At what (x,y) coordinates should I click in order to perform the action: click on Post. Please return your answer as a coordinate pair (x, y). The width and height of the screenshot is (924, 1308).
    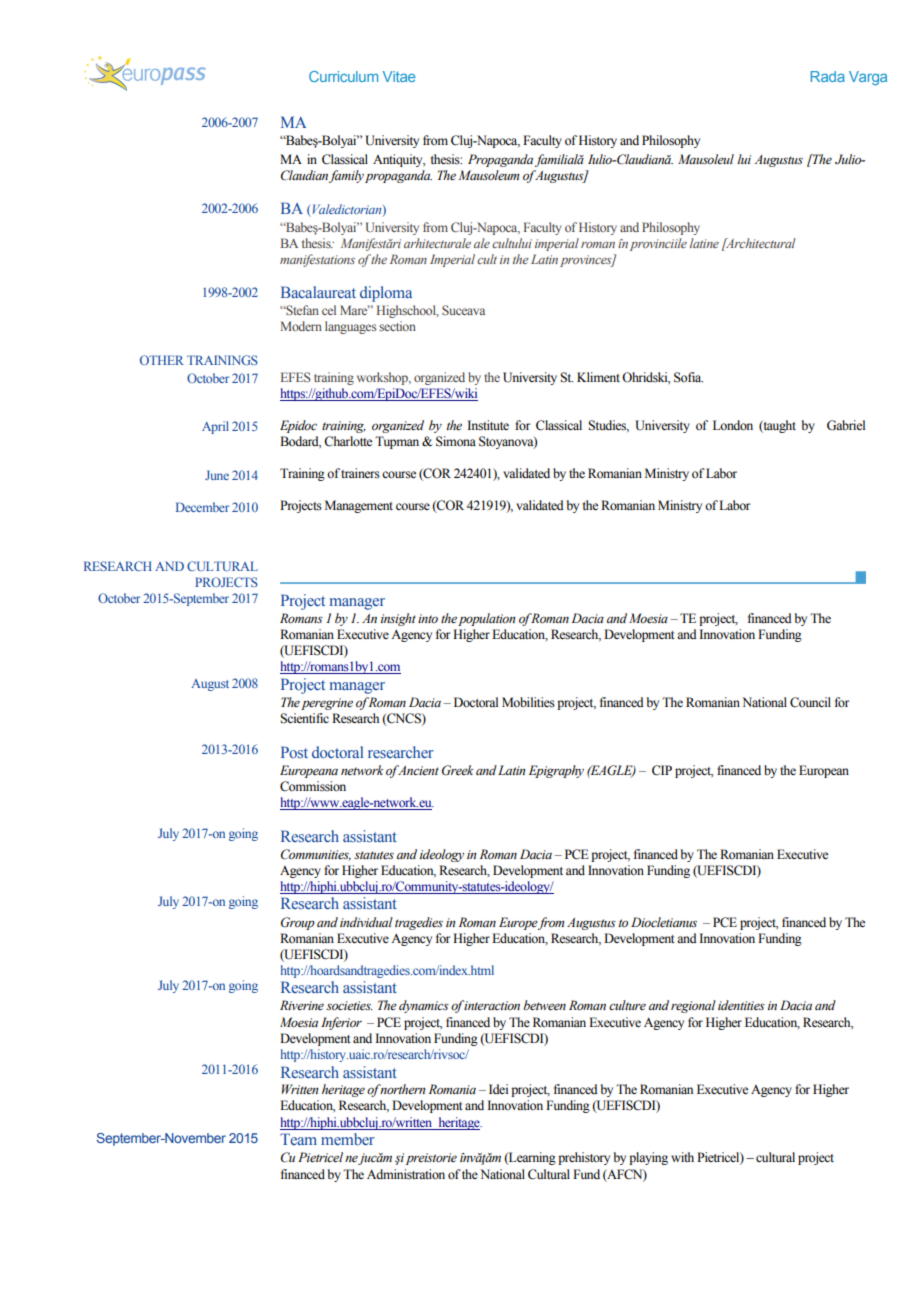
    Looking at the image, I should click on (294, 752).
